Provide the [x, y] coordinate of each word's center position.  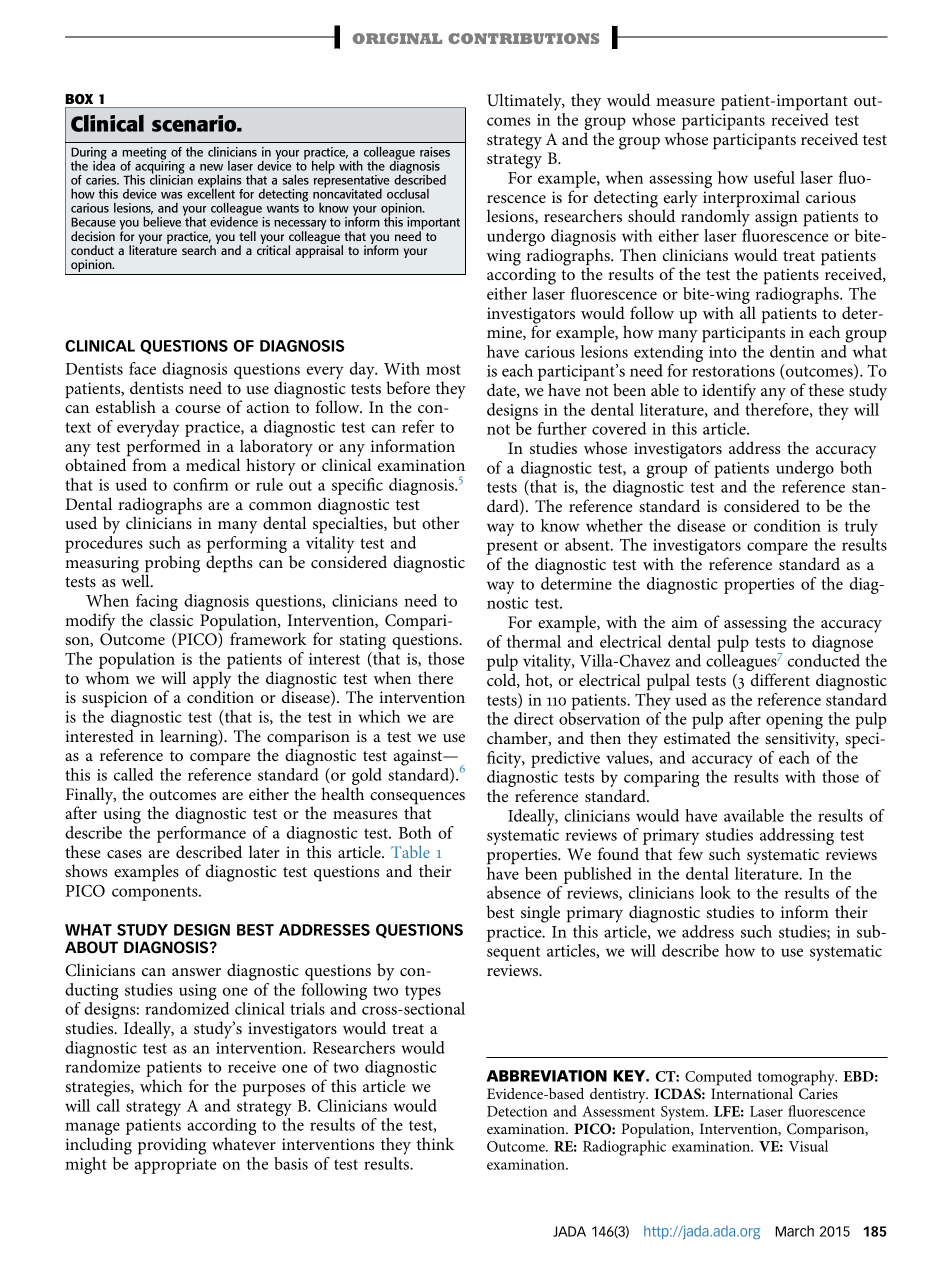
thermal [534, 641]
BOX [79, 99]
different [780, 679]
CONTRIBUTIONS [523, 38]
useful [774, 177]
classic [171, 619]
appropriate [175, 1166]
